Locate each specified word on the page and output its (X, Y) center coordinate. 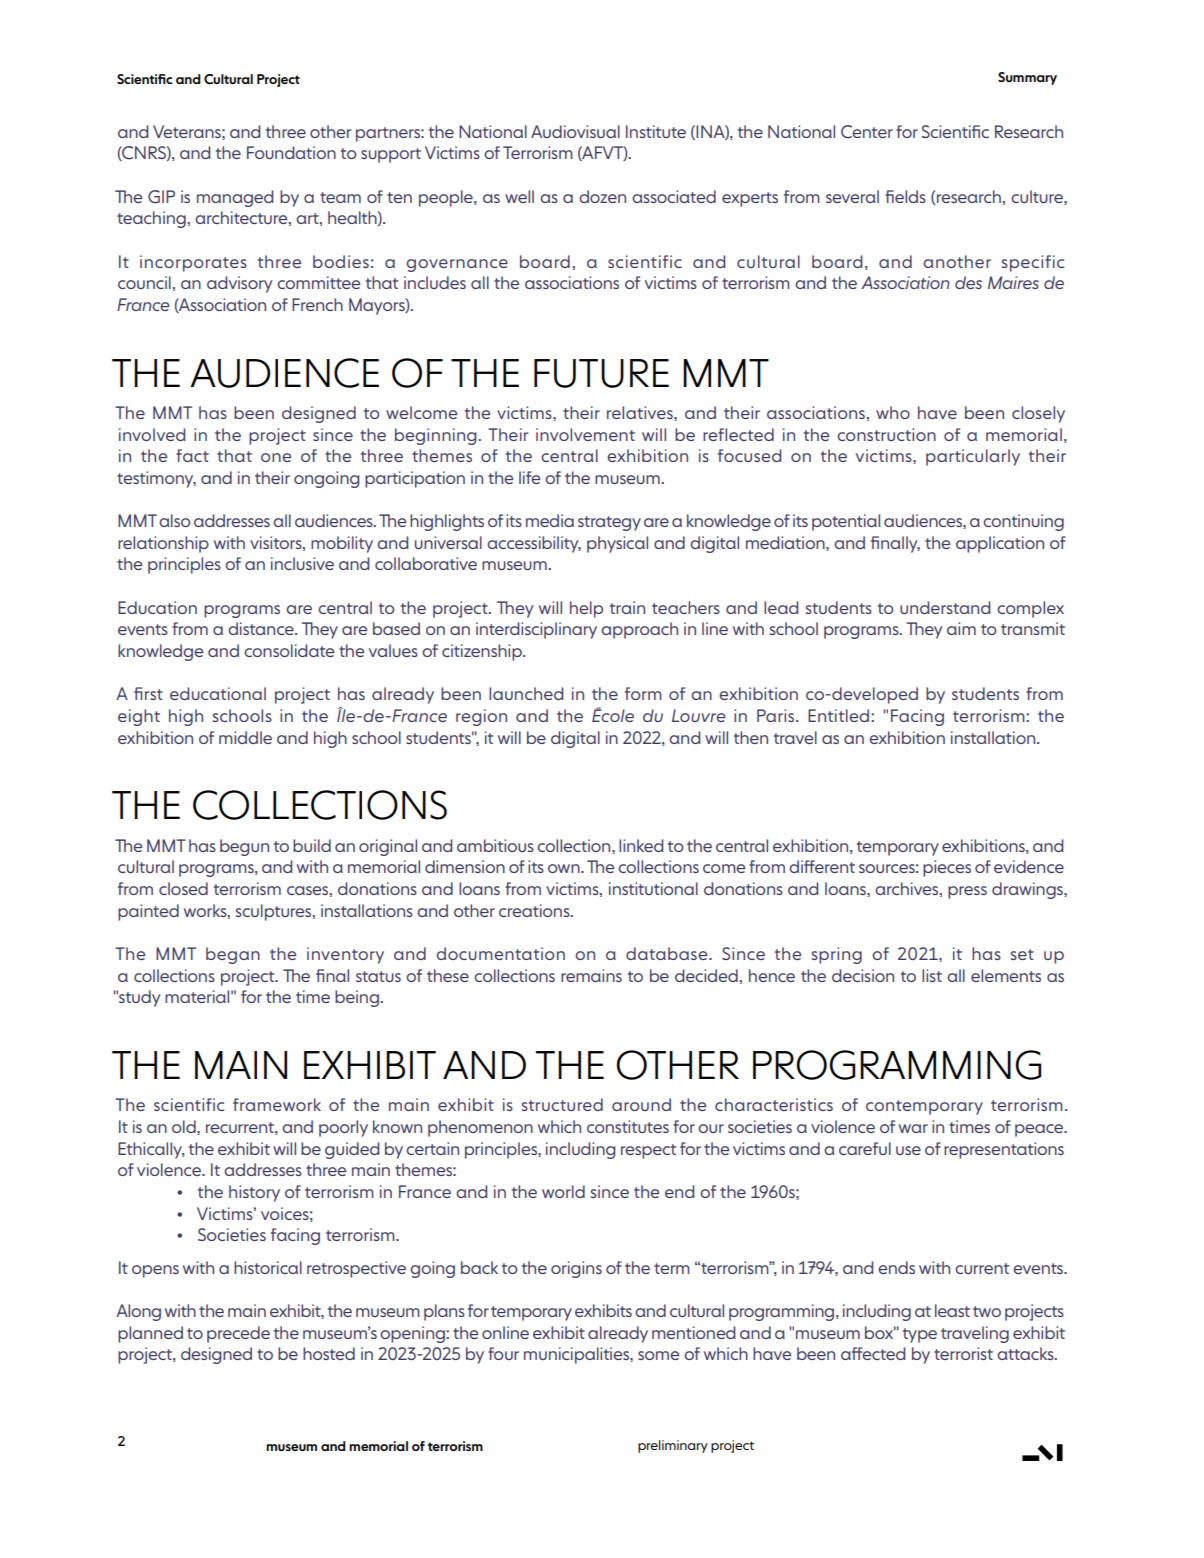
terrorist (963, 1353)
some (658, 1355)
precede (238, 1334)
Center (867, 132)
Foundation (291, 152)
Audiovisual (575, 131)
